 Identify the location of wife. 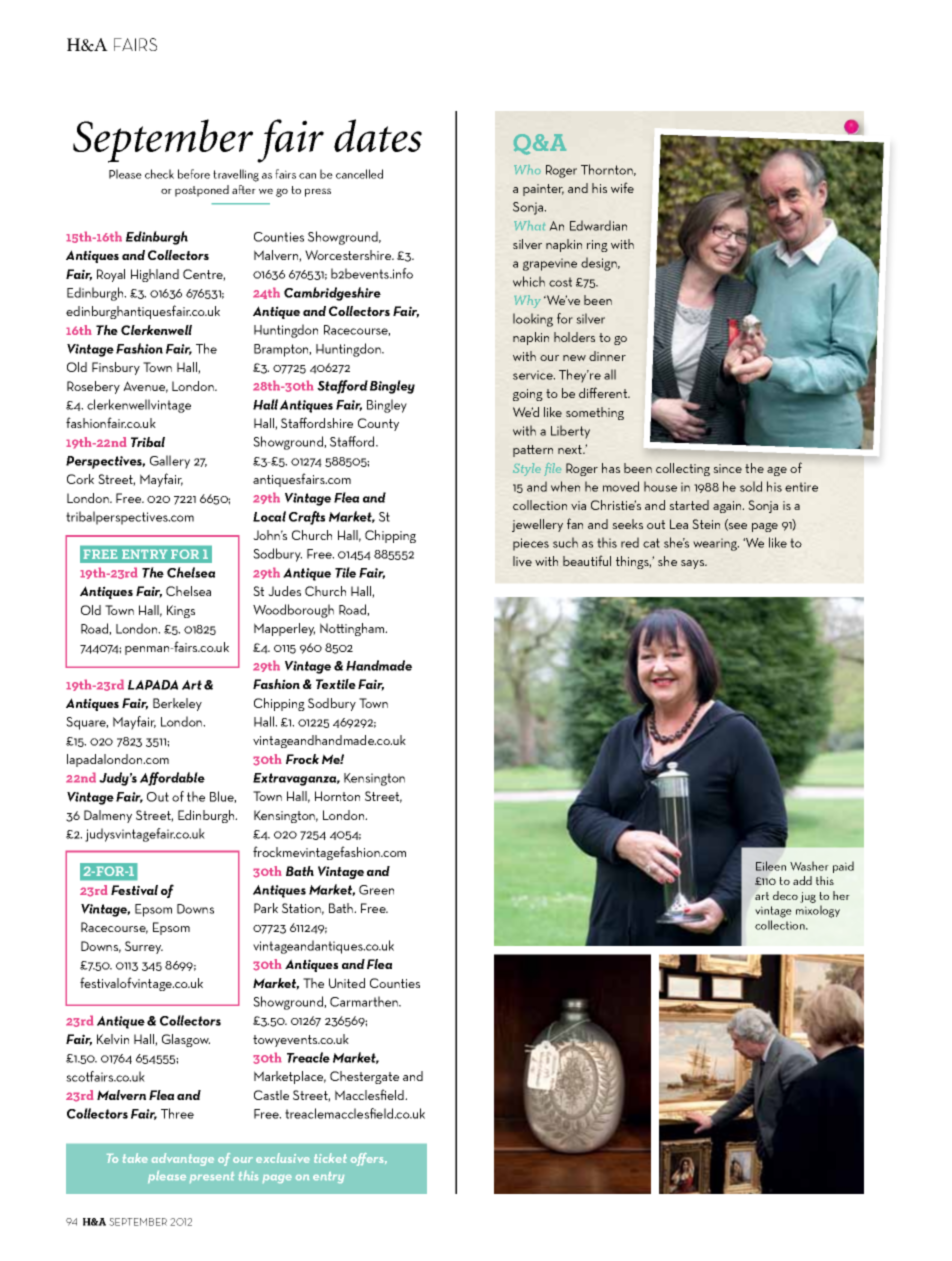
(622, 187).
